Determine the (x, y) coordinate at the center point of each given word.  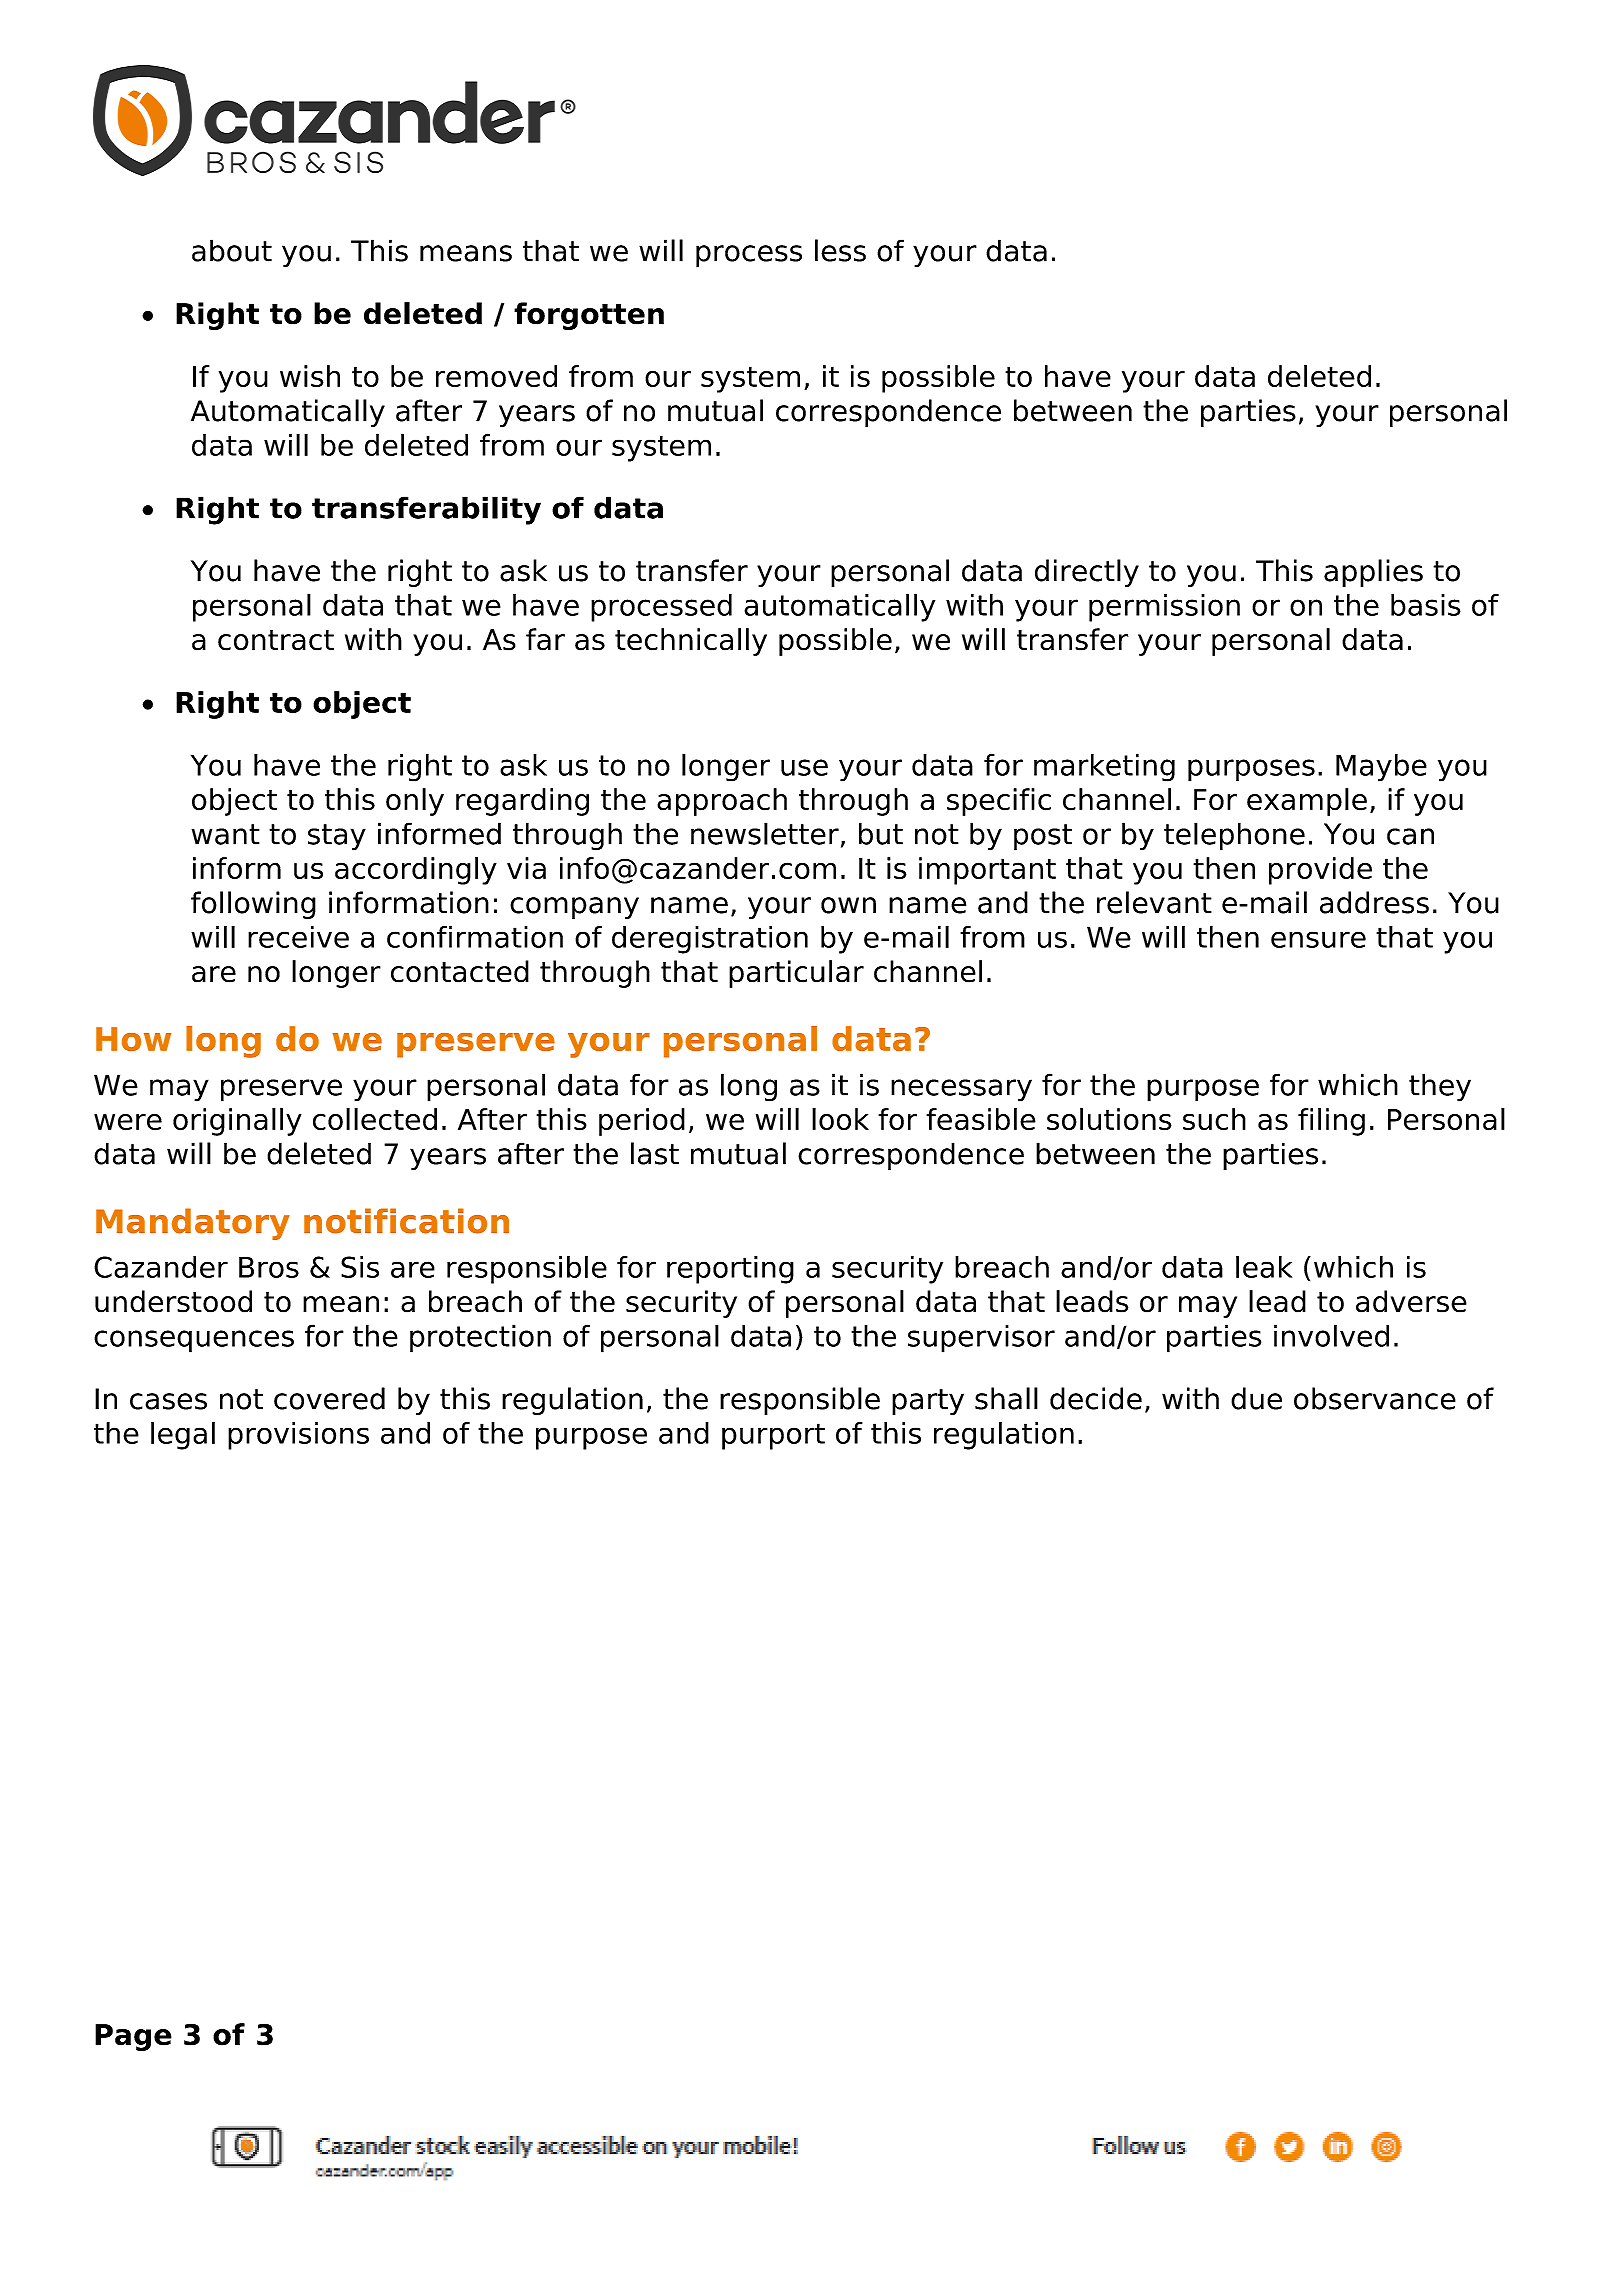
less (840, 250)
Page (133, 2037)
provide (1320, 871)
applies (1373, 573)
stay (337, 837)
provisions (298, 1436)
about (232, 250)
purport (773, 1436)
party (928, 1402)
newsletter (765, 833)
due (1256, 1398)
